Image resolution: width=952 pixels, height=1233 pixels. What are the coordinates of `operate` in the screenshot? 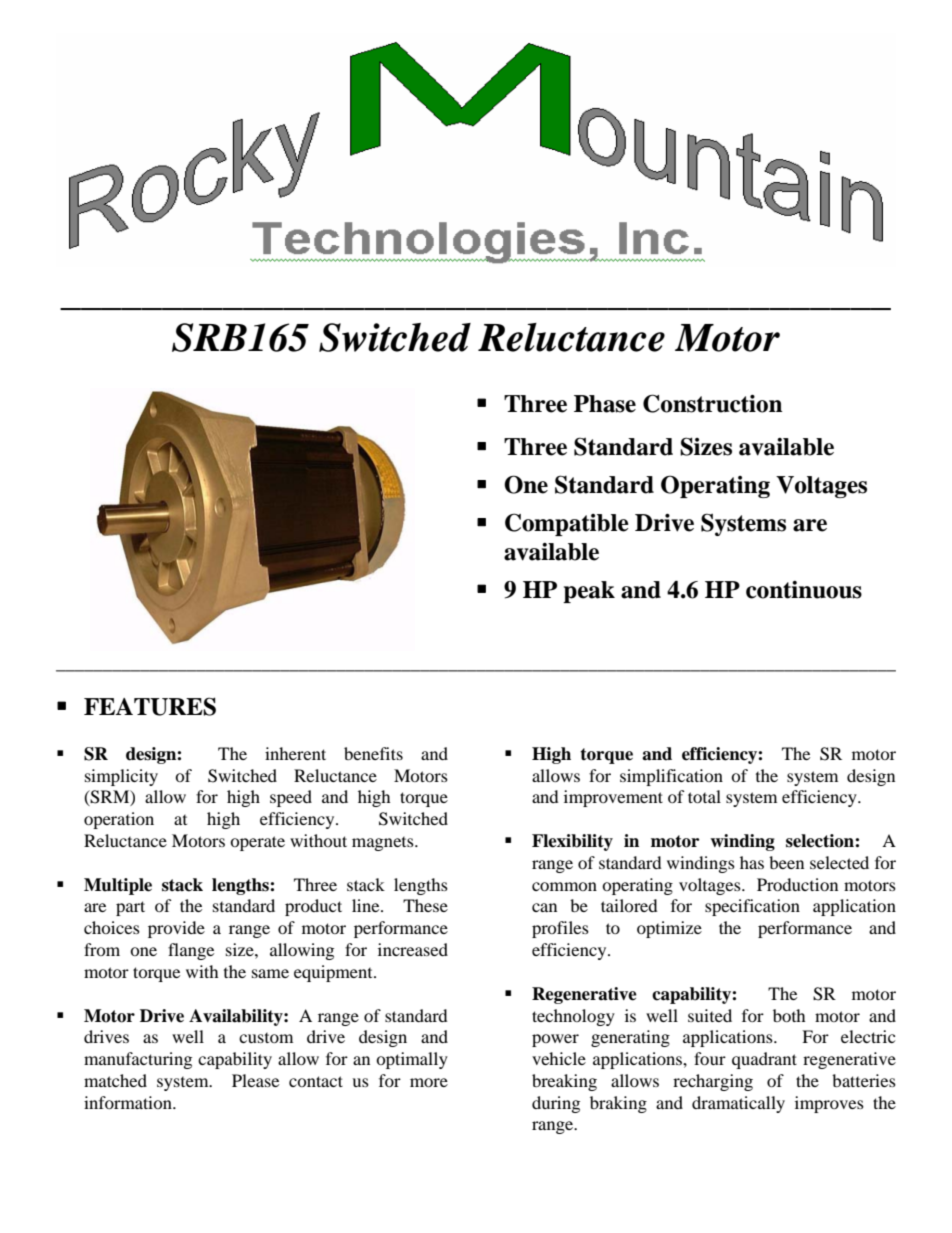 It's located at (257, 843).
